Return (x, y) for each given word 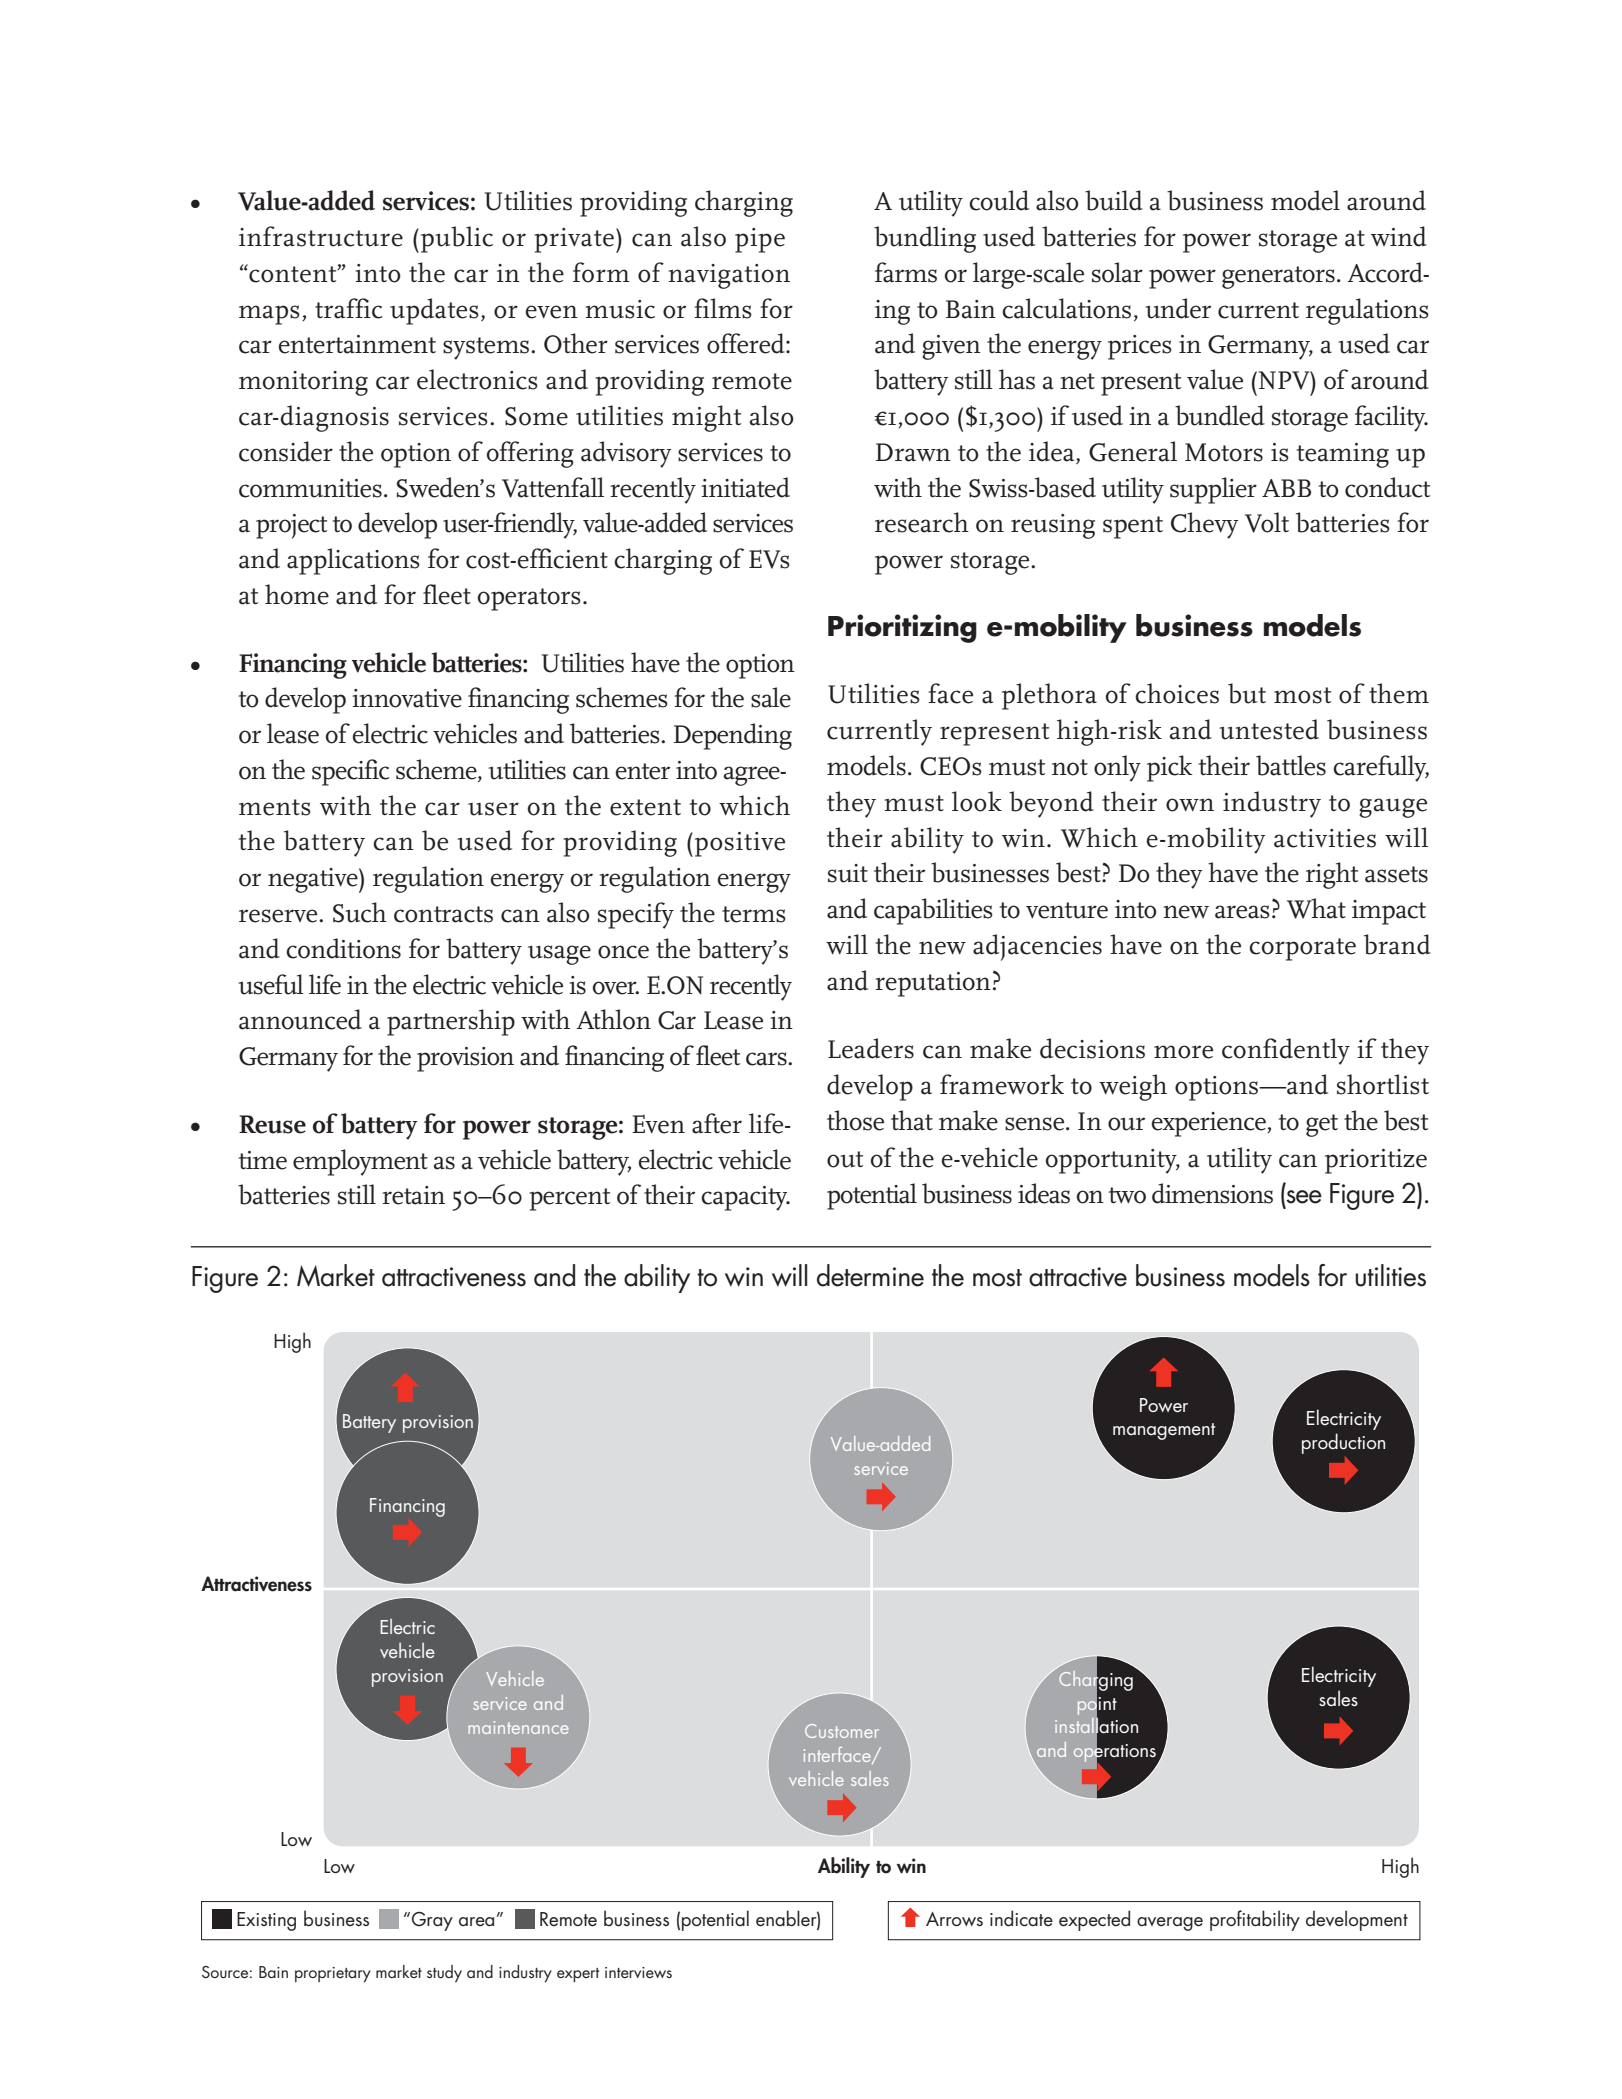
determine (870, 1275)
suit (848, 873)
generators (1278, 277)
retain (413, 1195)
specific (350, 772)
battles (1291, 765)
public (455, 239)
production (1343, 1443)
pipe (760, 240)
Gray (432, 1921)
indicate (1021, 1918)
